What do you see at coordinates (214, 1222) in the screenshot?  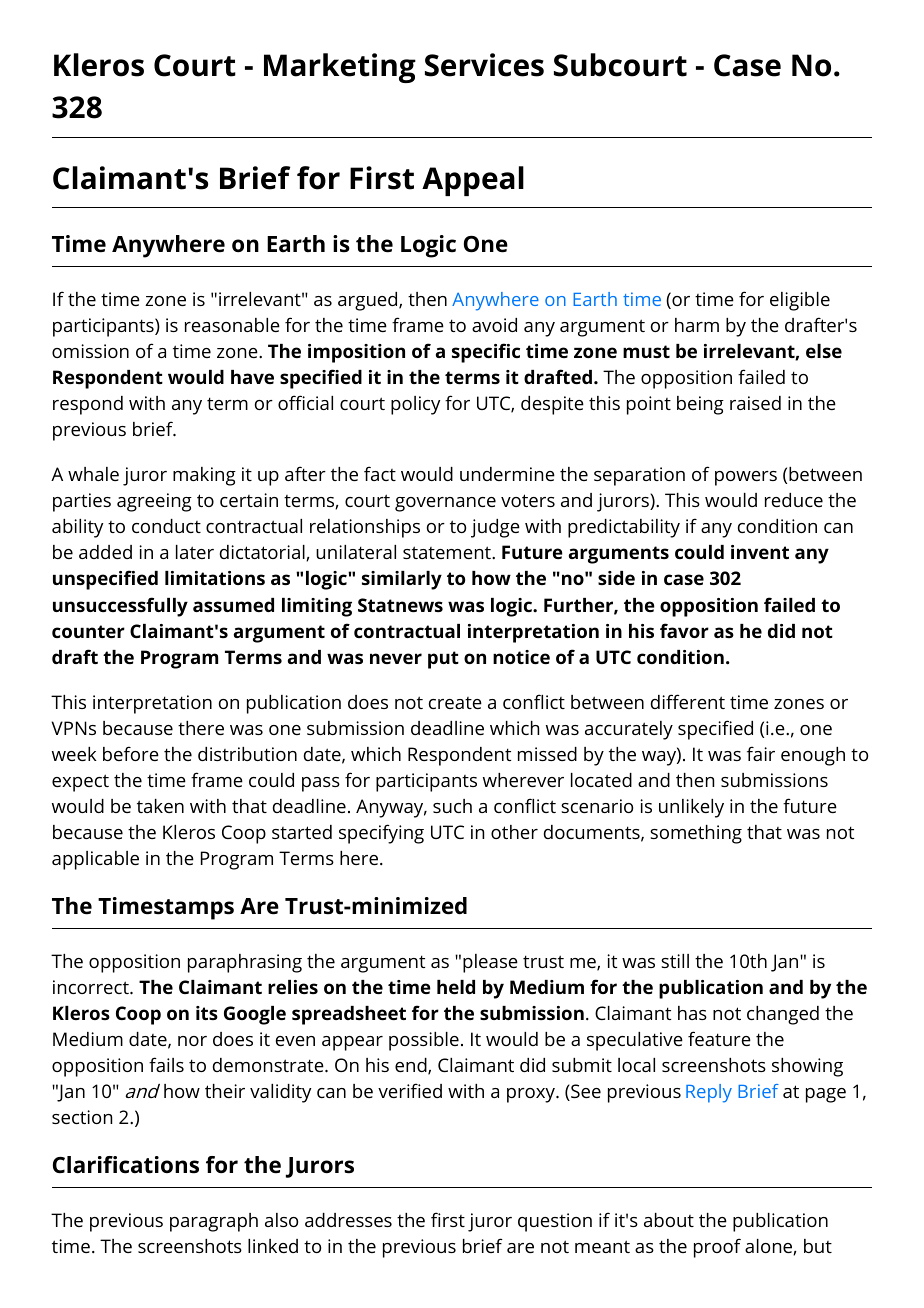 I see `paragraph` at bounding box center [214, 1222].
